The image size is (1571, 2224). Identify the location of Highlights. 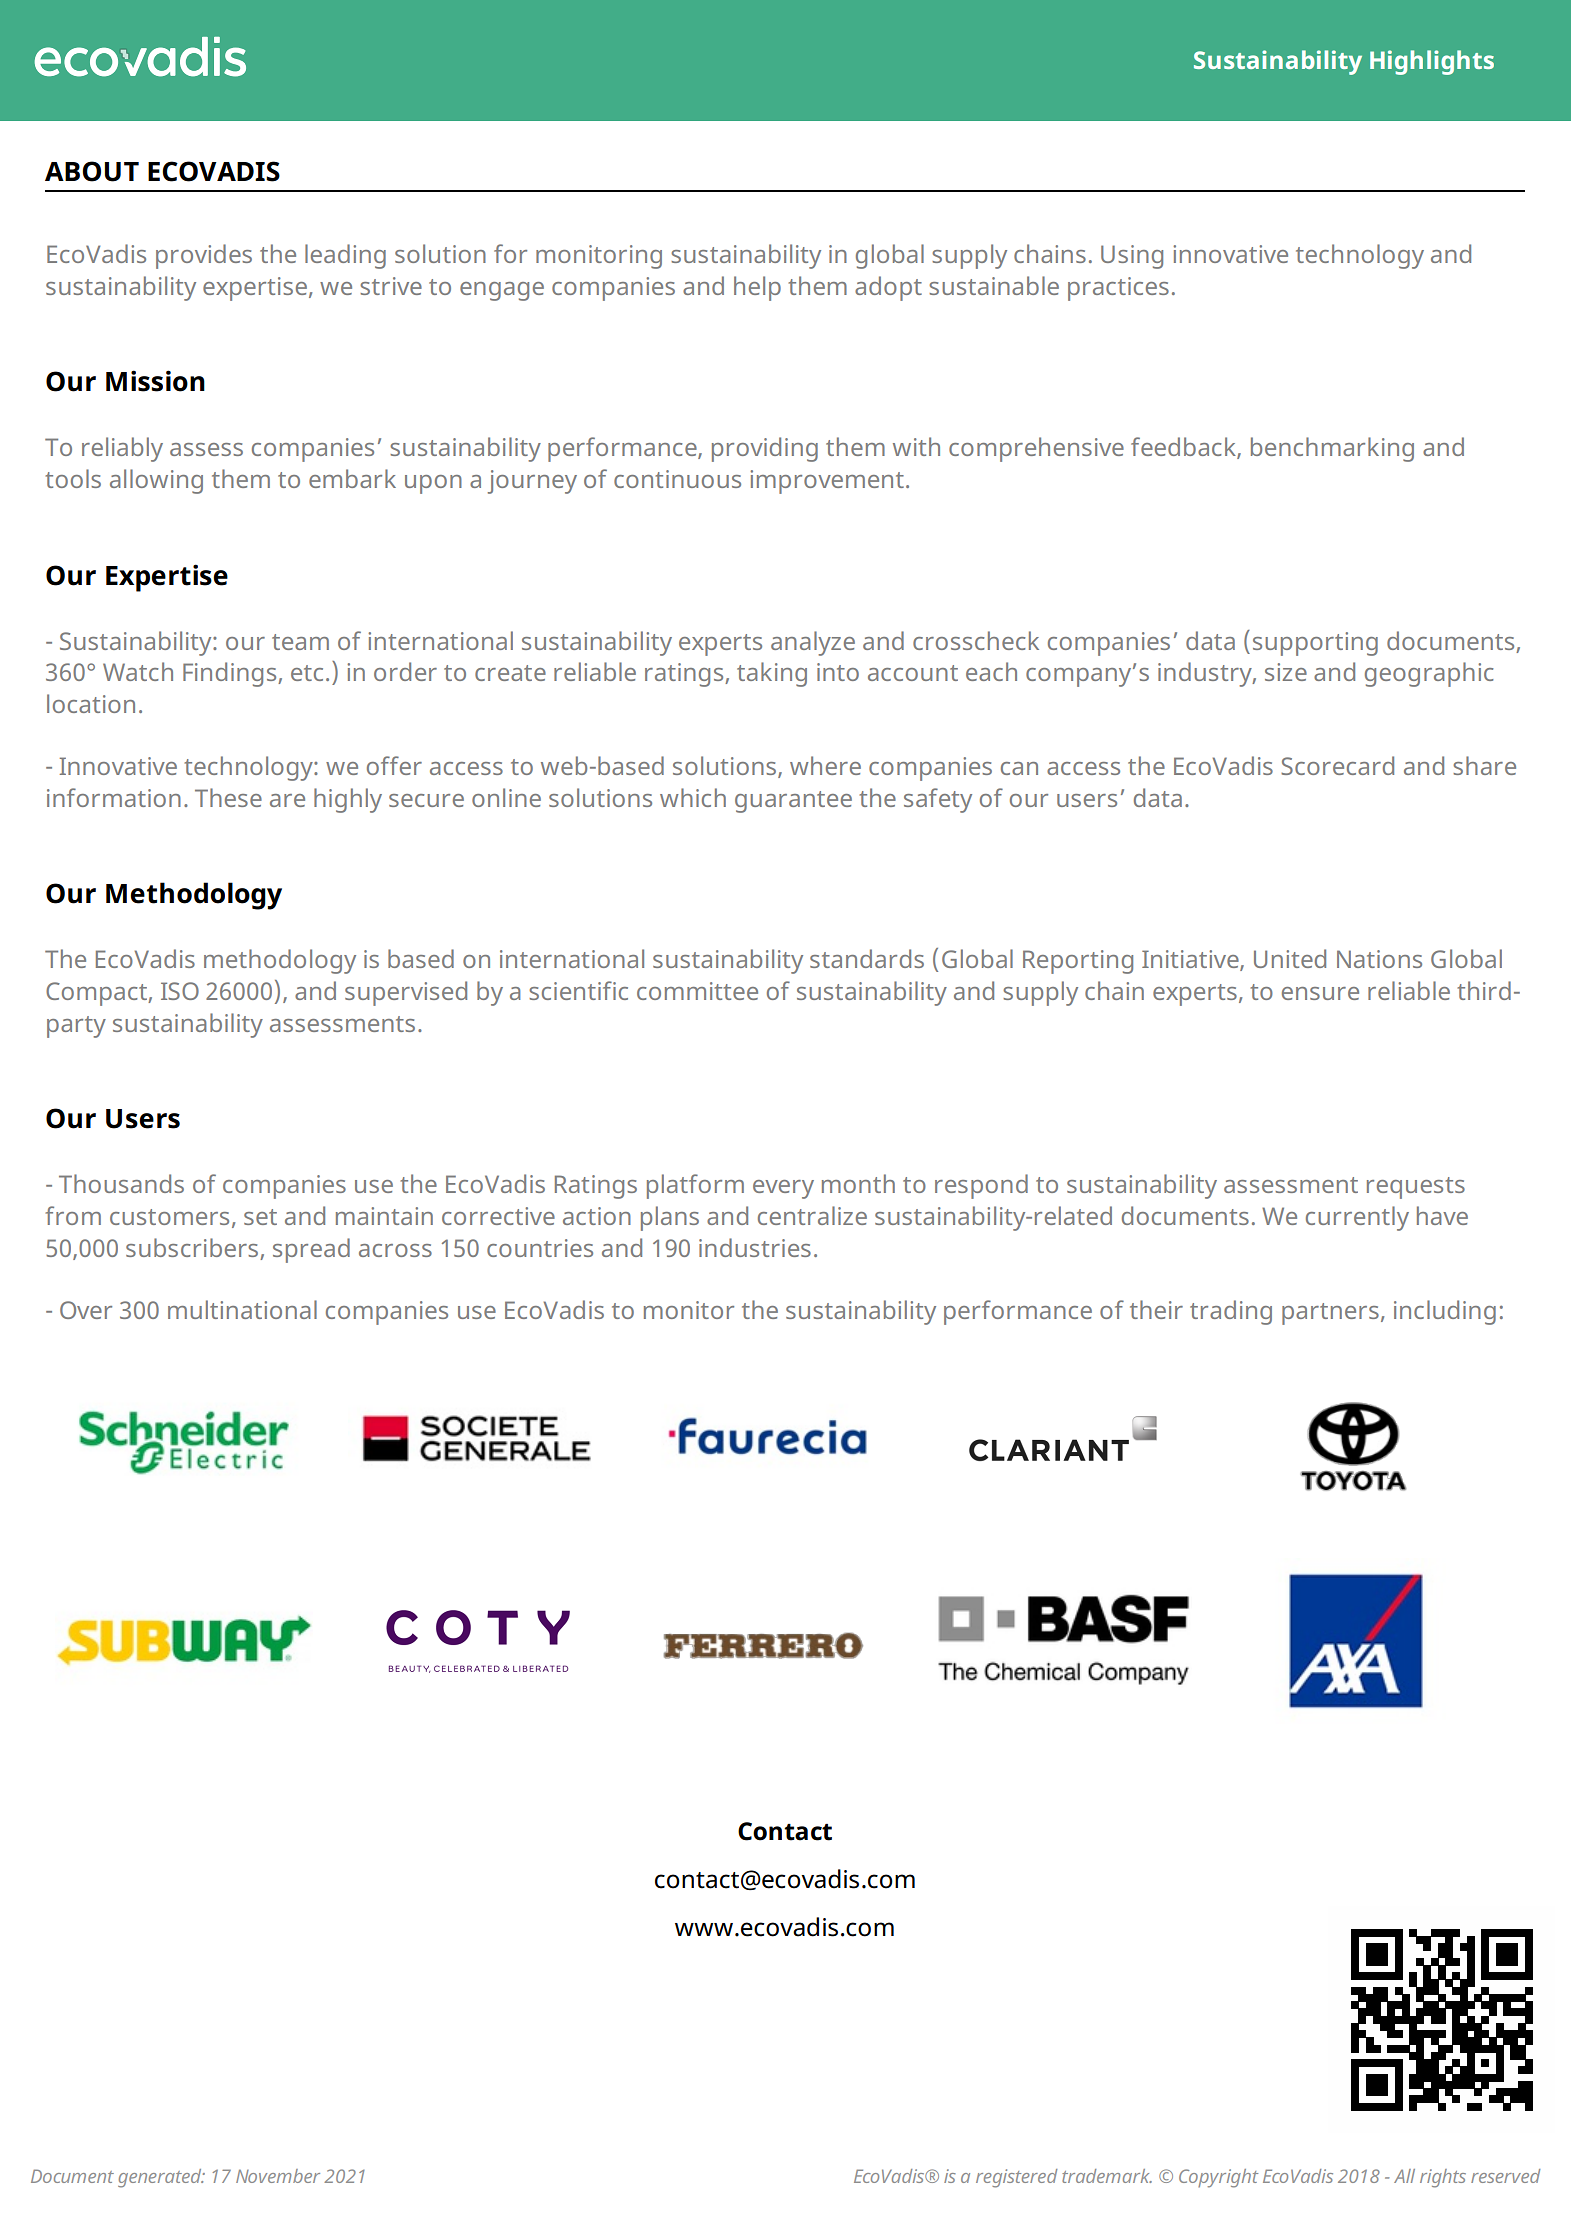
(1432, 62).
